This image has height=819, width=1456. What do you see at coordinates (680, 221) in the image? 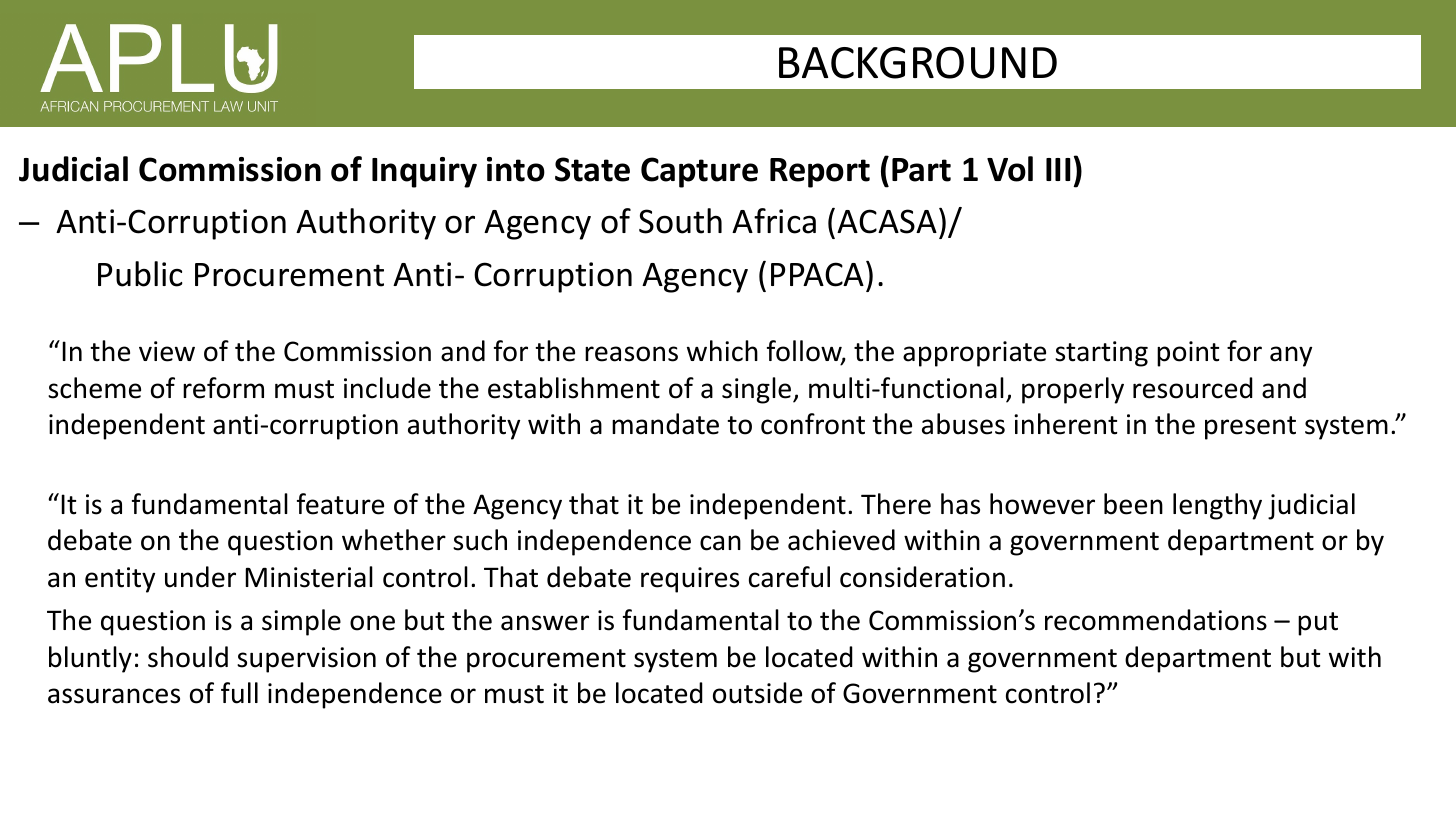
I see `South` at bounding box center [680, 221].
